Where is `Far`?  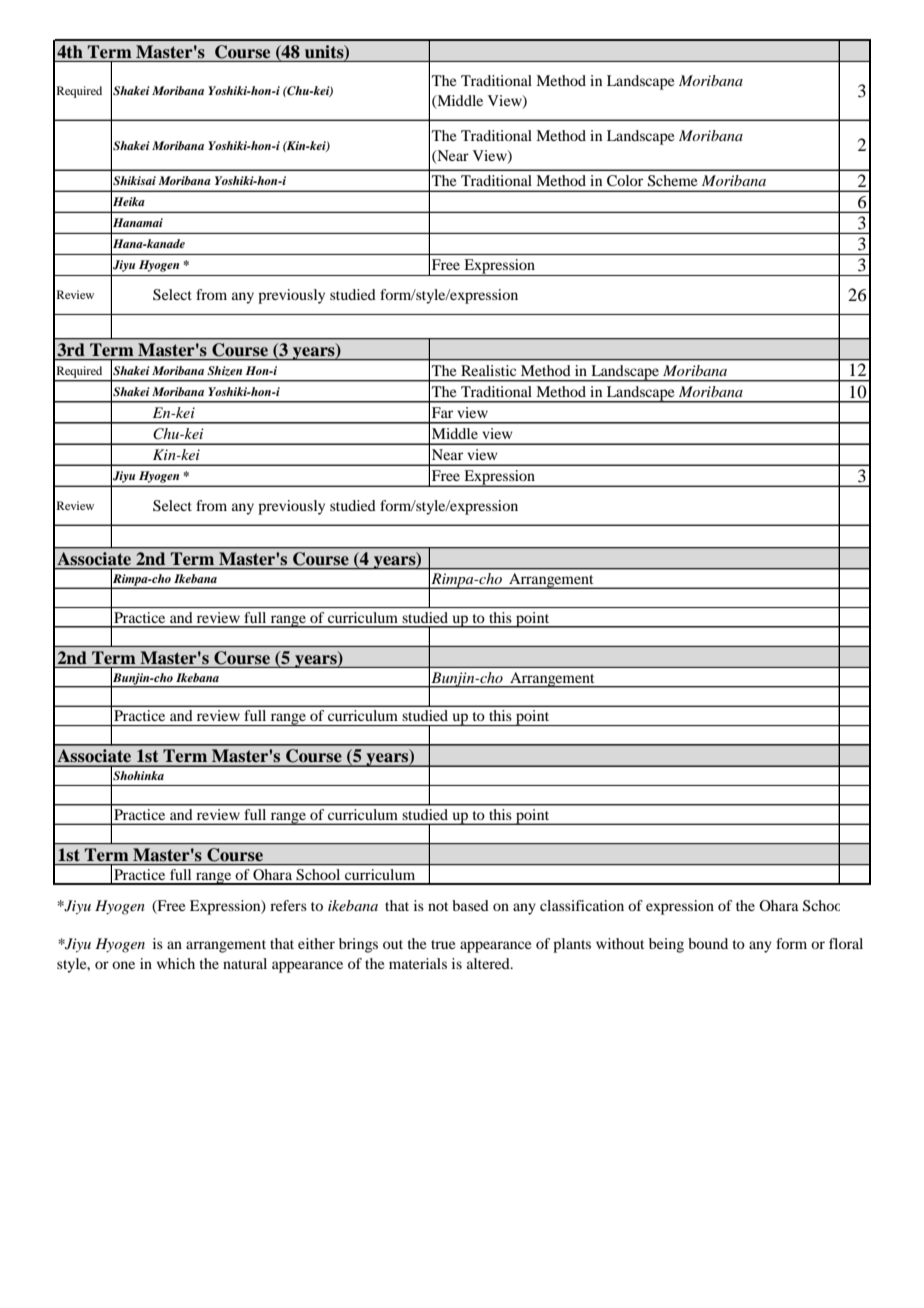 Far is located at coordinates (442, 412).
